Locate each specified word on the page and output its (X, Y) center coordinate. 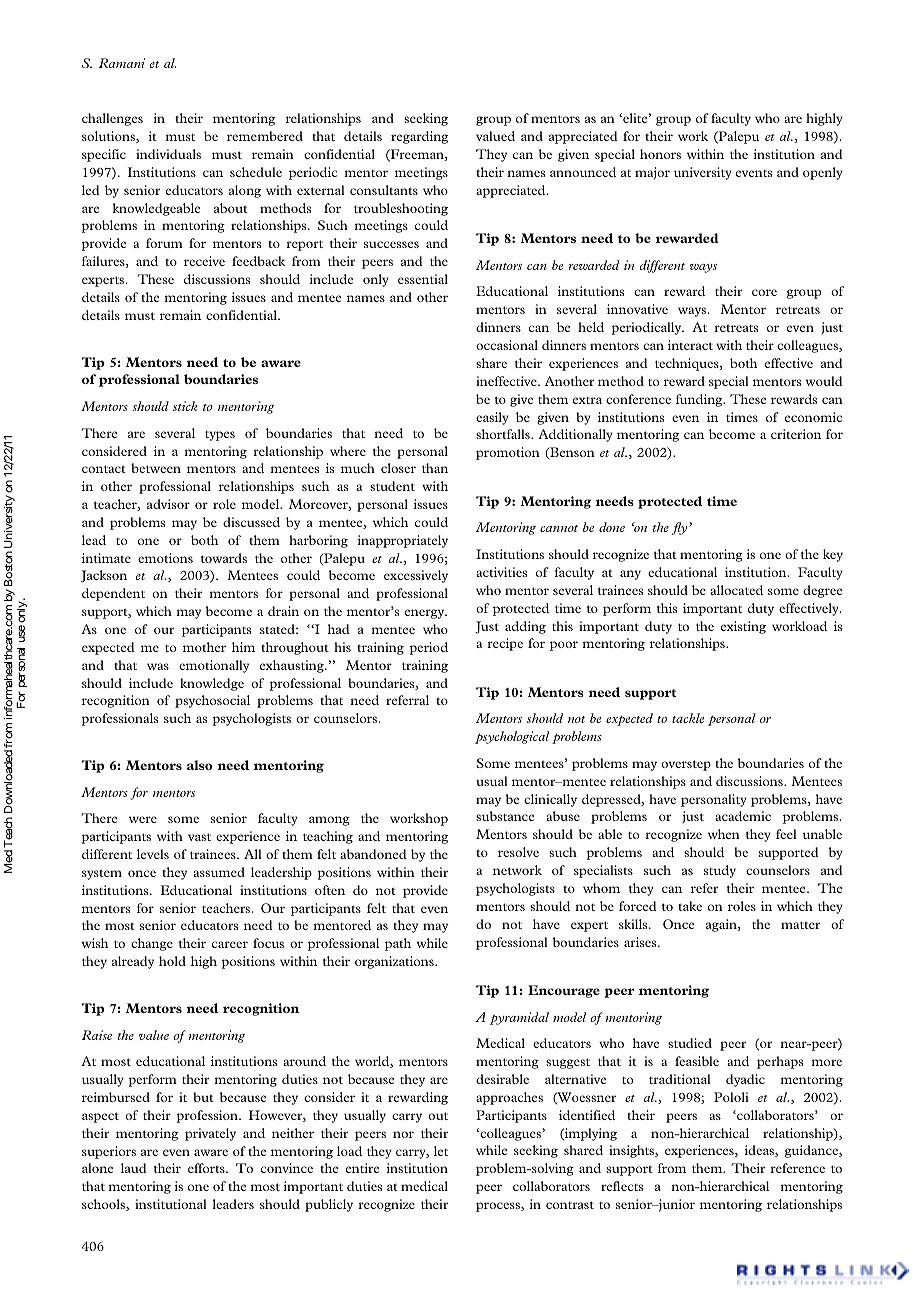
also (199, 765)
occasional (507, 345)
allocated (736, 590)
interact (690, 345)
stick (185, 406)
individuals (168, 154)
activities (501, 572)
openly (823, 173)
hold (172, 961)
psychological (512, 737)
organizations (395, 962)
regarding (419, 137)
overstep (686, 765)
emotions (165, 558)
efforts (207, 1168)
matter (800, 925)
